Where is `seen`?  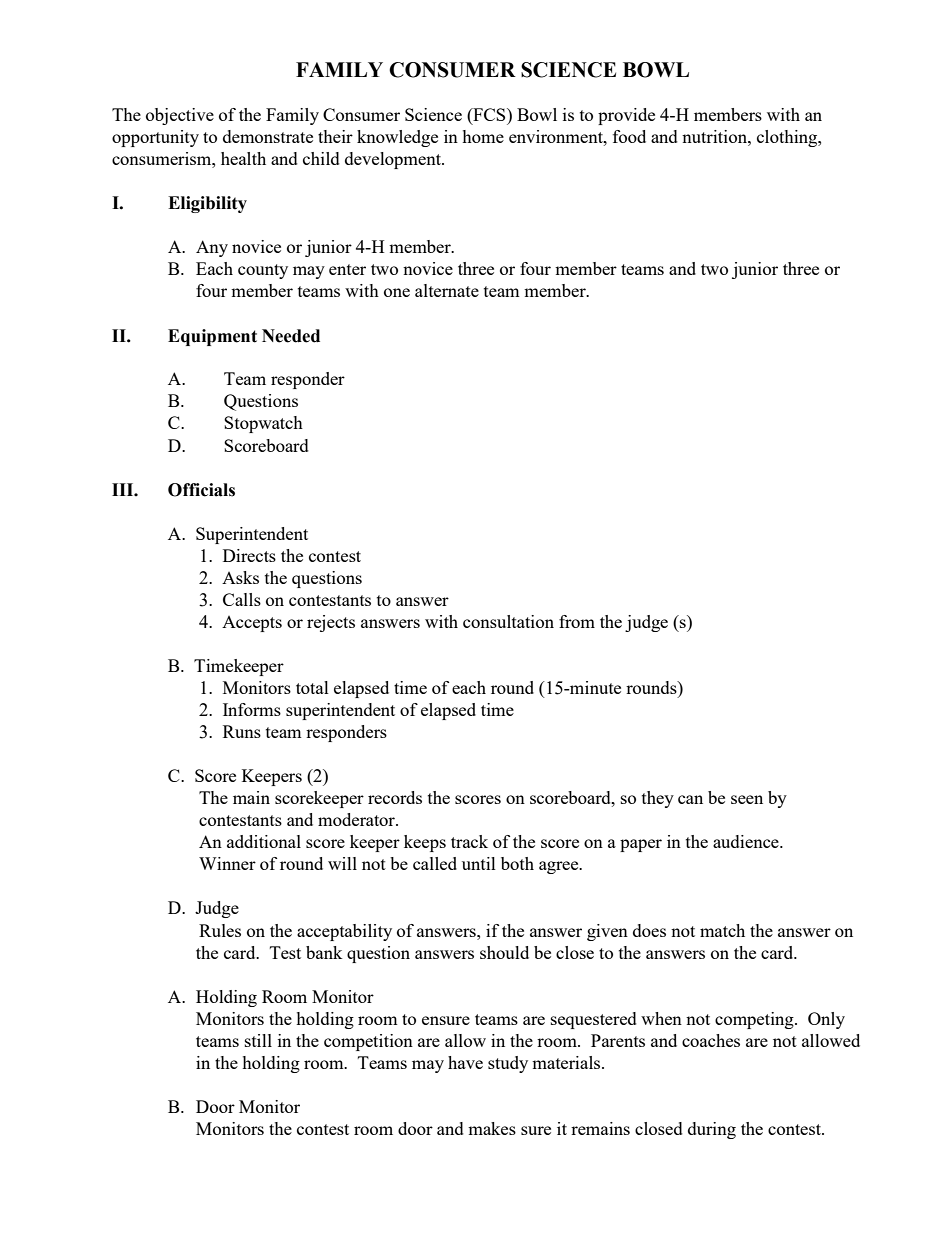 seen is located at coordinates (747, 799).
